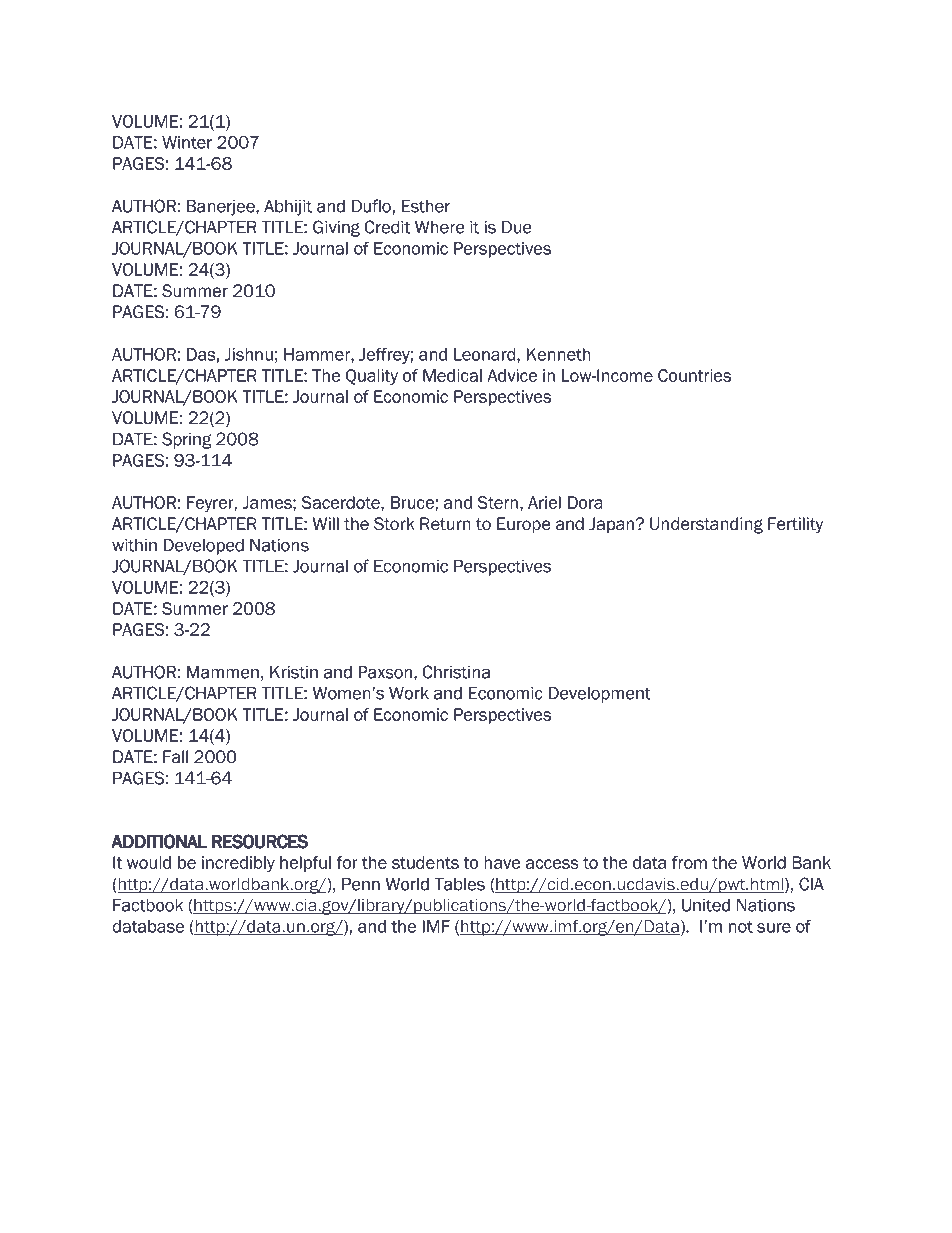 The image size is (952, 1233). Describe the element at coordinates (175, 757) in the document. I see `Fall` at that location.
